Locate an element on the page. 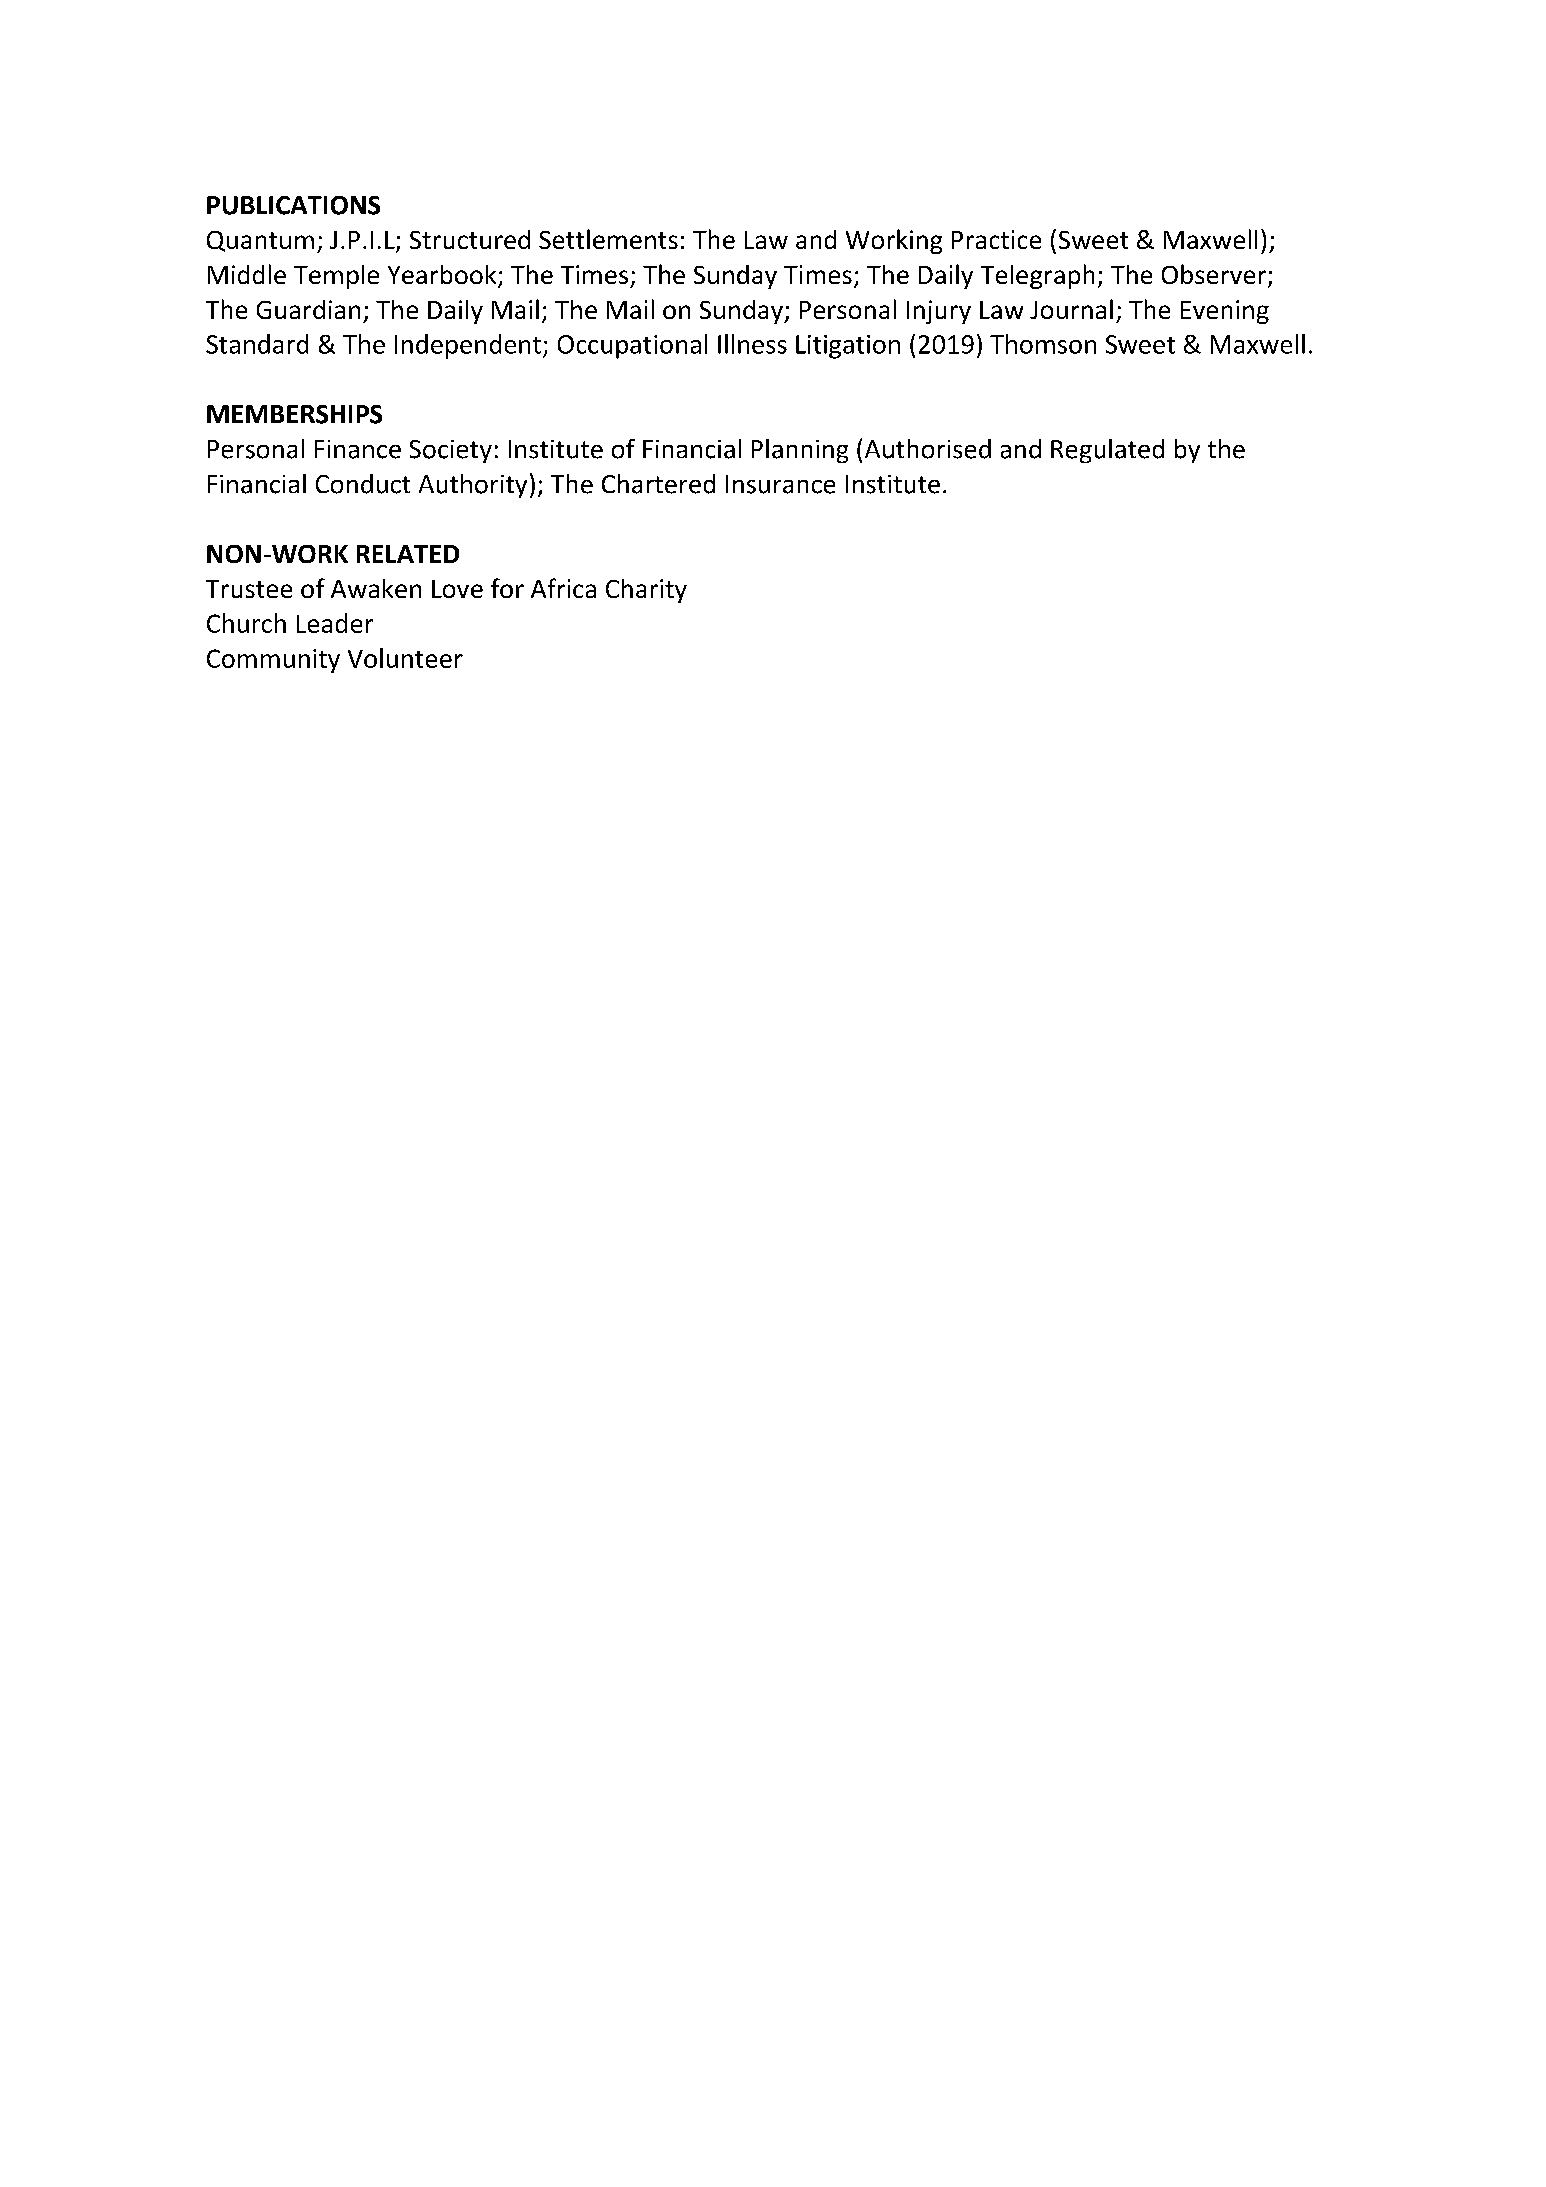  Settlements is located at coordinates (608, 239).
